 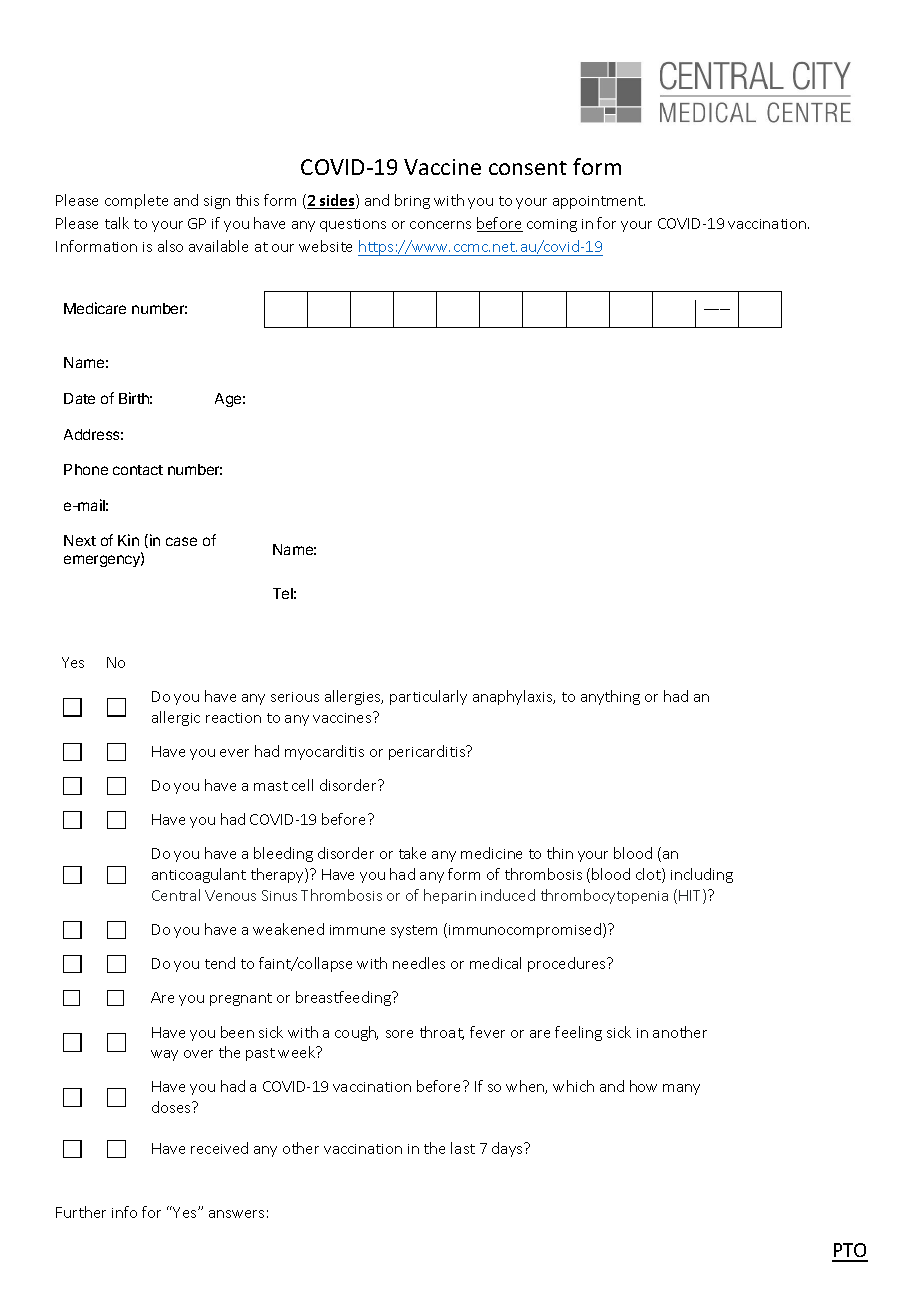 I want to click on last, so click(x=463, y=1148).
